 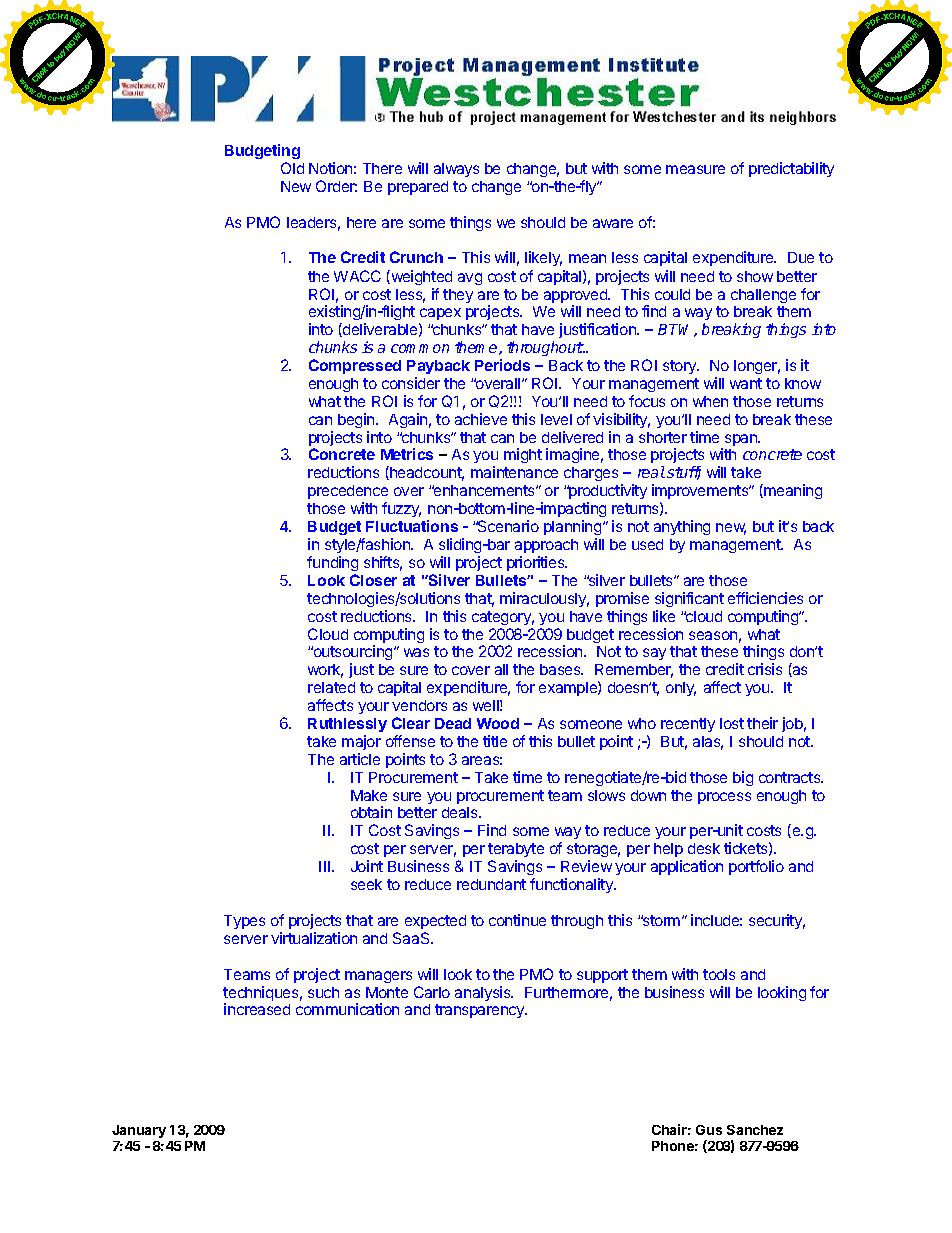 I want to click on begin, so click(x=357, y=420).
